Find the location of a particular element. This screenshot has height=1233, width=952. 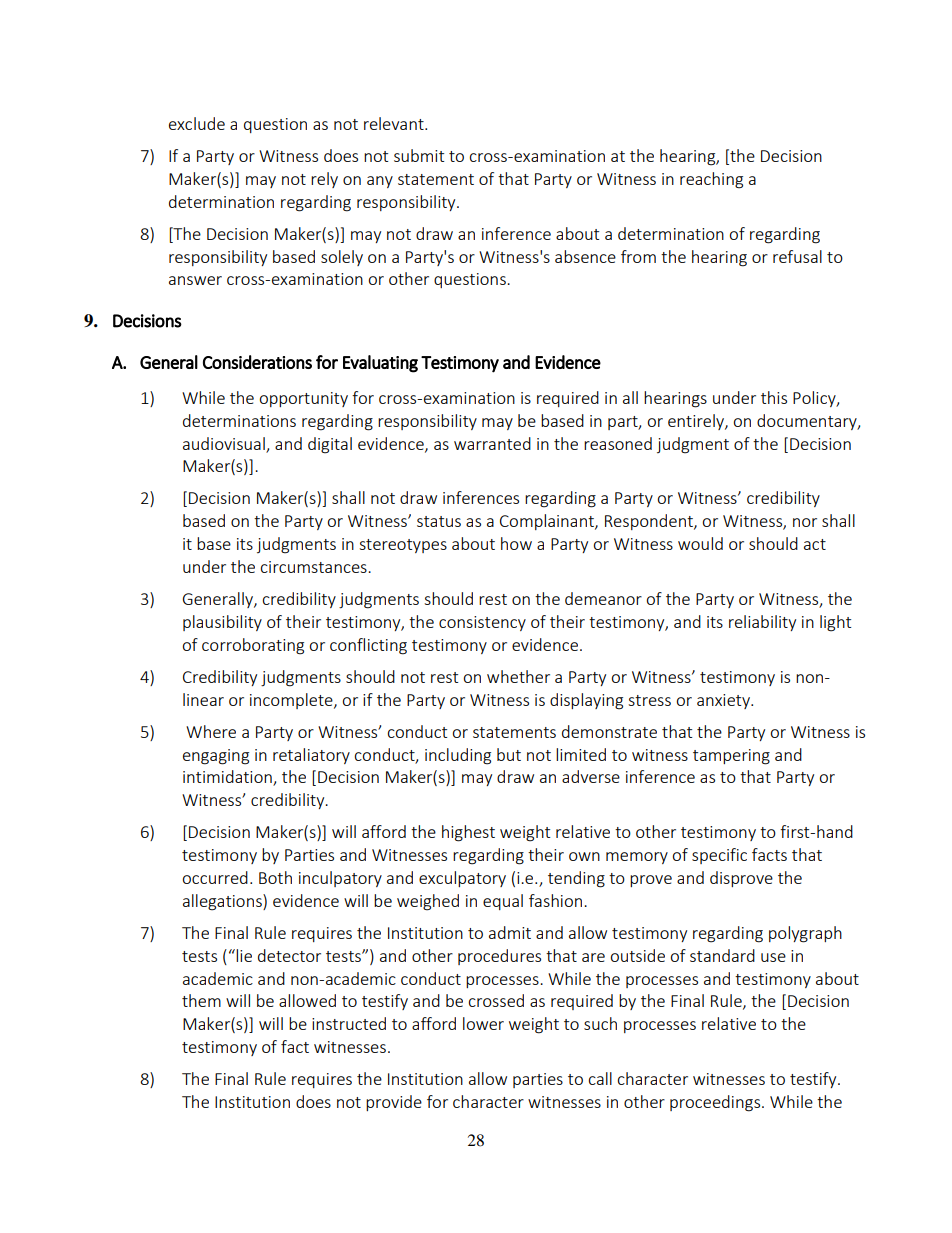

instructed is located at coordinates (349, 1023).
